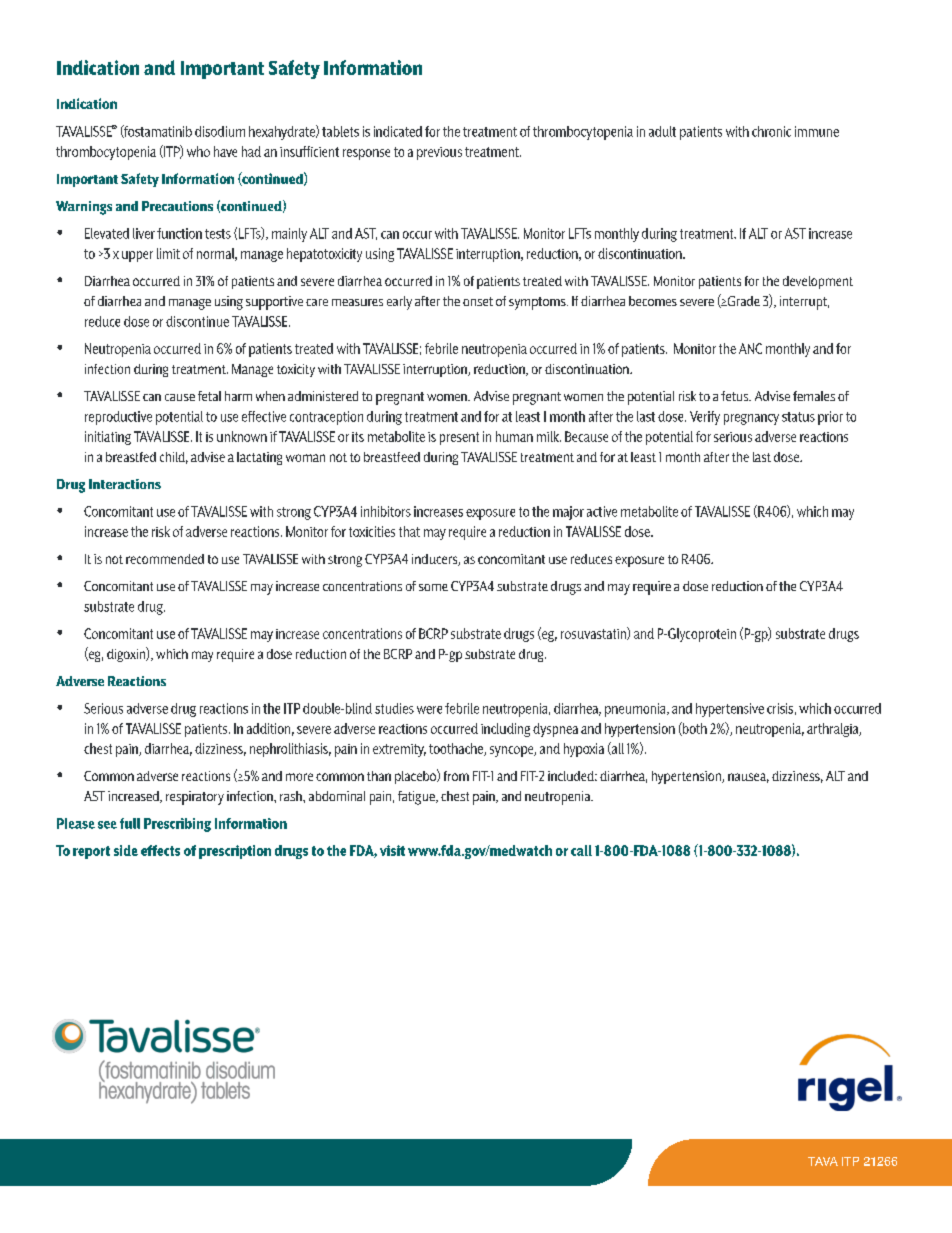  What do you see at coordinates (602, 511) in the screenshot?
I see `active` at bounding box center [602, 511].
